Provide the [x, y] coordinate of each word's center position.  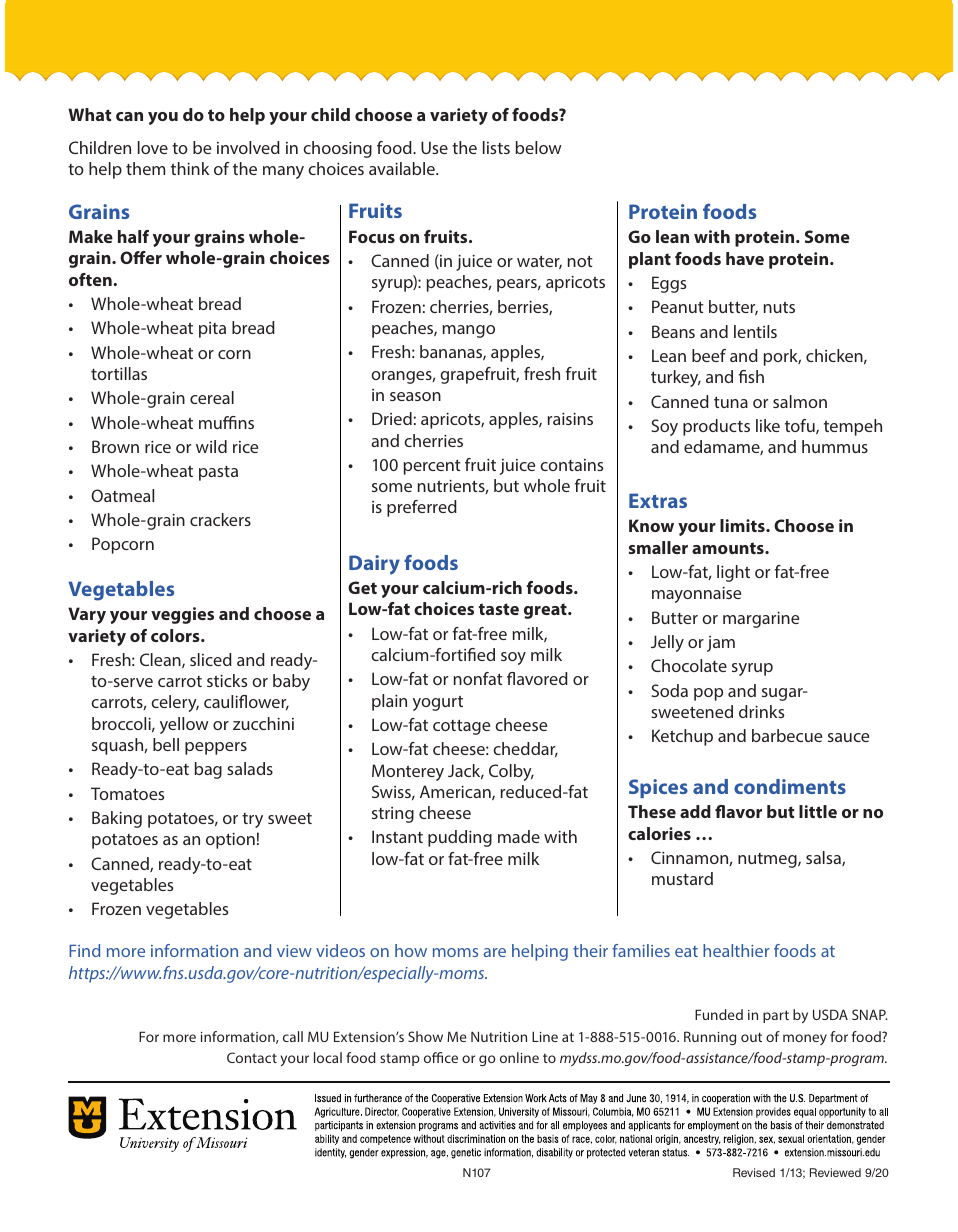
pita [212, 330]
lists [496, 147]
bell [166, 744]
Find [84, 950]
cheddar [525, 749]
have [745, 258]
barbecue [787, 735]
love [153, 147]
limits [743, 525]
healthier [736, 950]
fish [751, 376]
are [495, 952]
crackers [220, 519]
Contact [252, 1057]
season [415, 396]
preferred [422, 508]
